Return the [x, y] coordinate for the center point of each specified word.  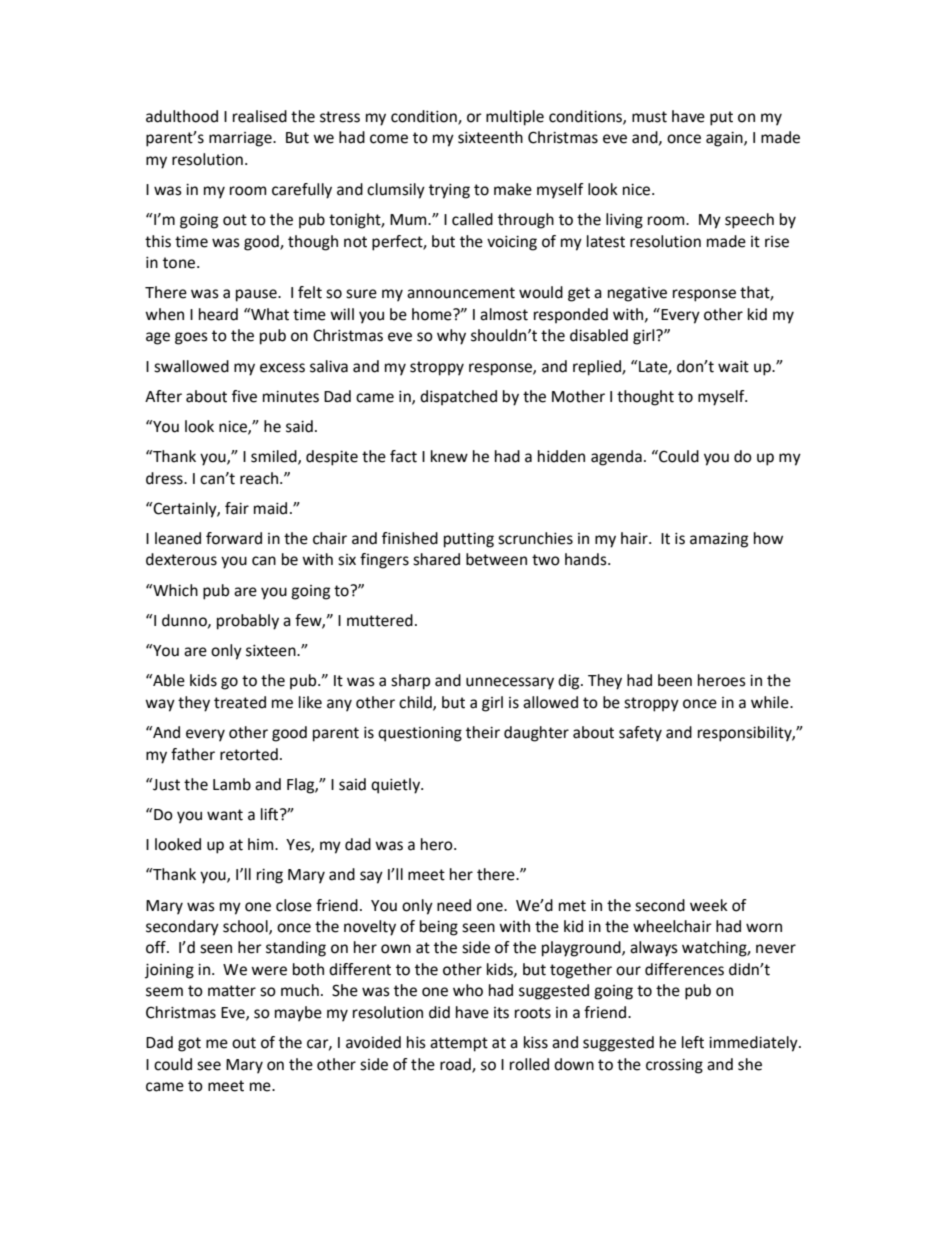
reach [259, 478]
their [483, 732]
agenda [616, 458]
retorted [249, 754]
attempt [459, 1044]
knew [449, 456]
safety [640, 734]
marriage [241, 139]
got [189, 1044]
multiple [515, 118]
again [725, 139]
